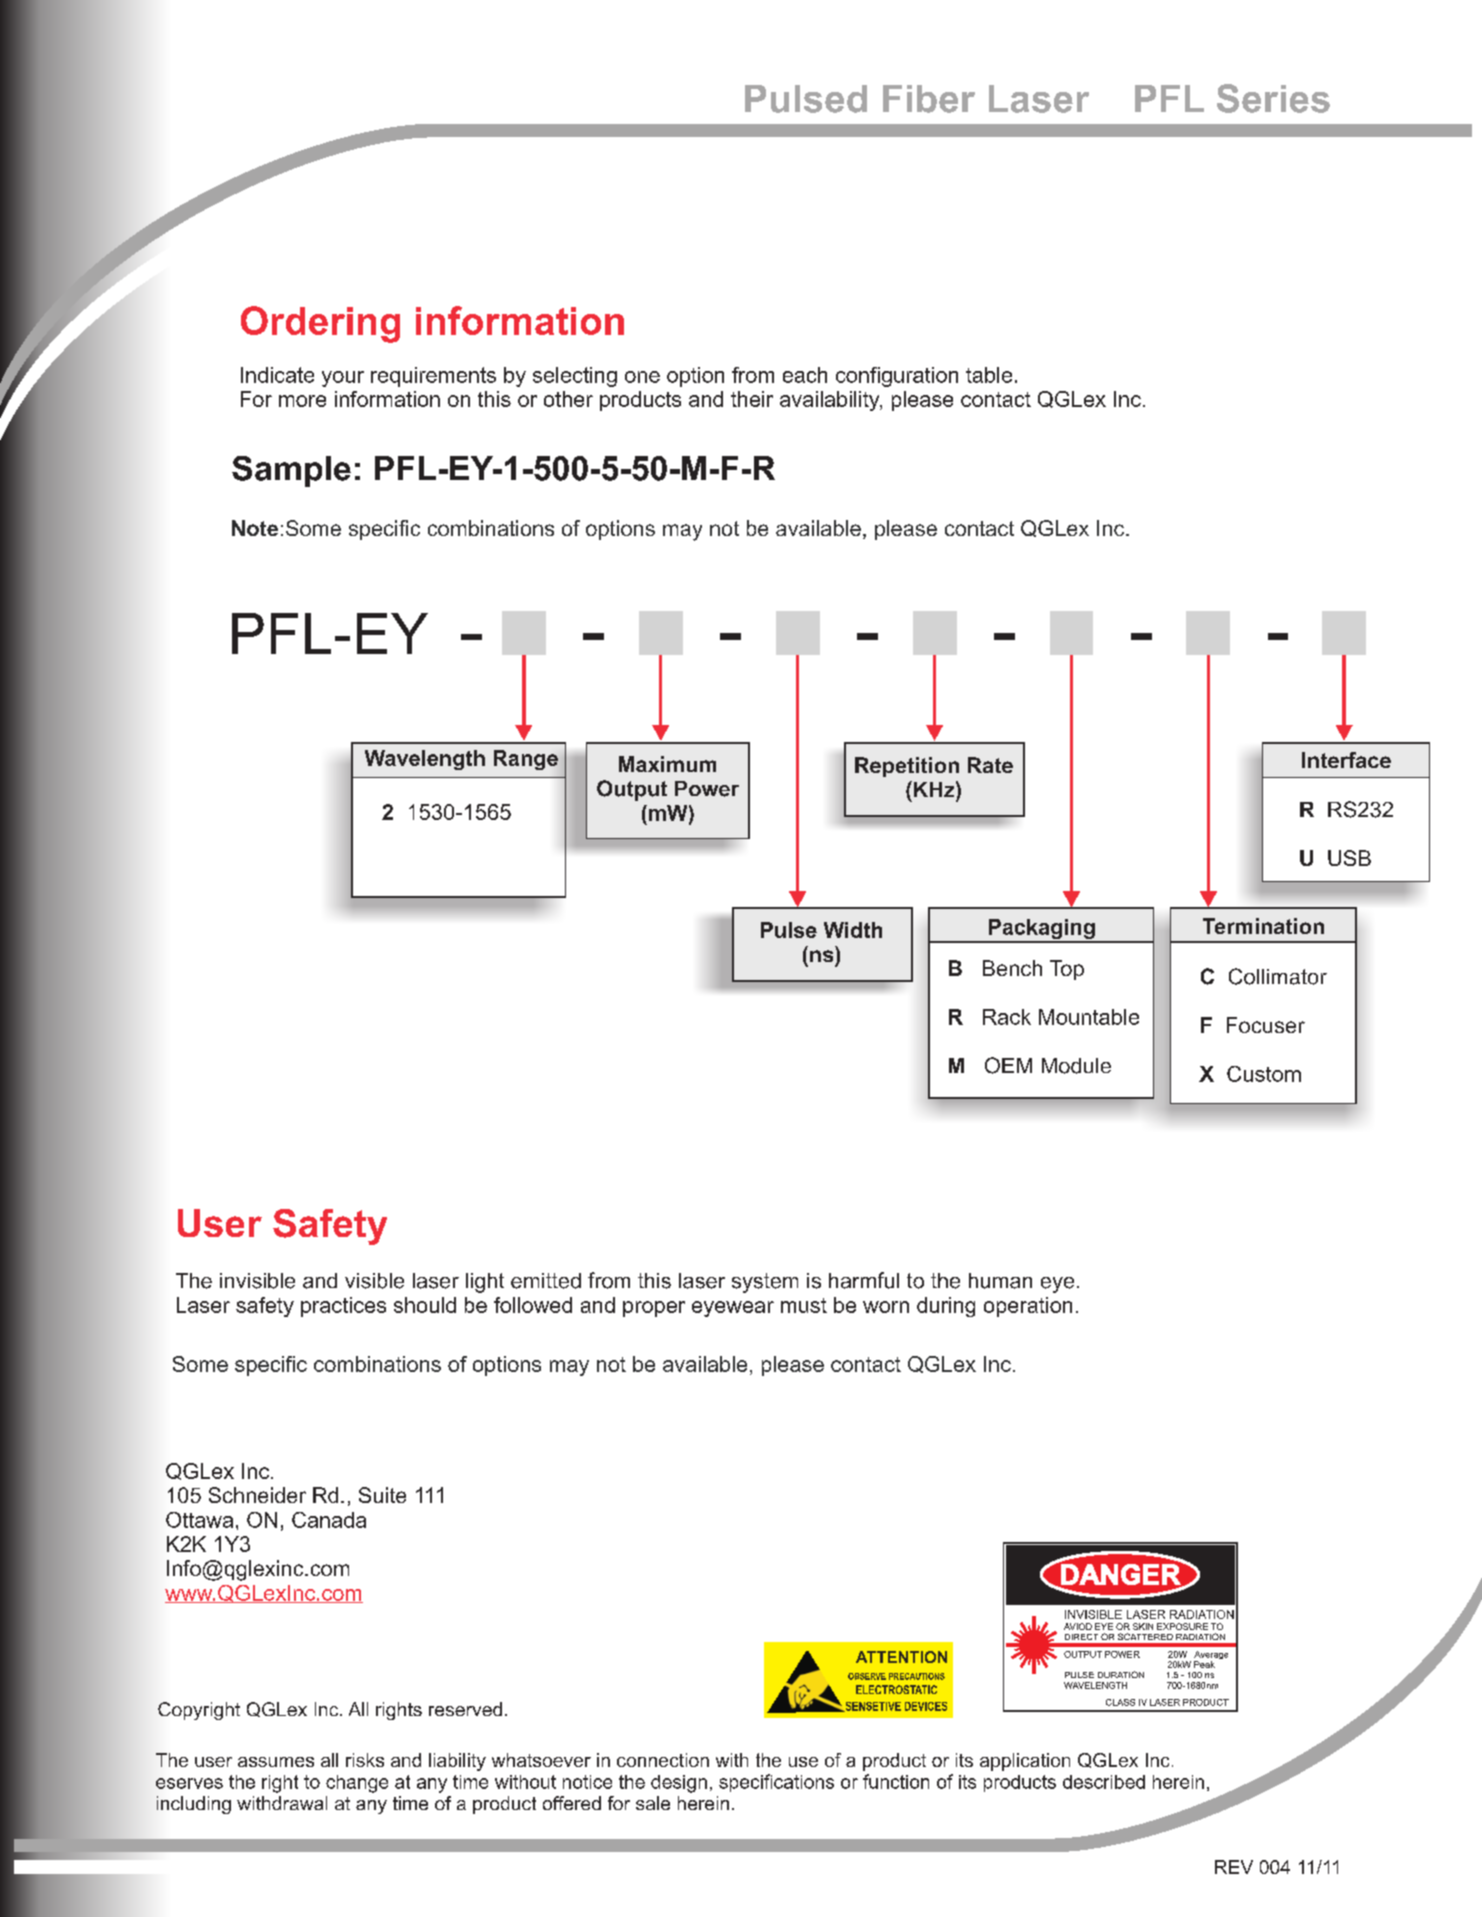 The width and height of the page is (1482, 1917). I want to click on Ordering, so click(320, 324).
